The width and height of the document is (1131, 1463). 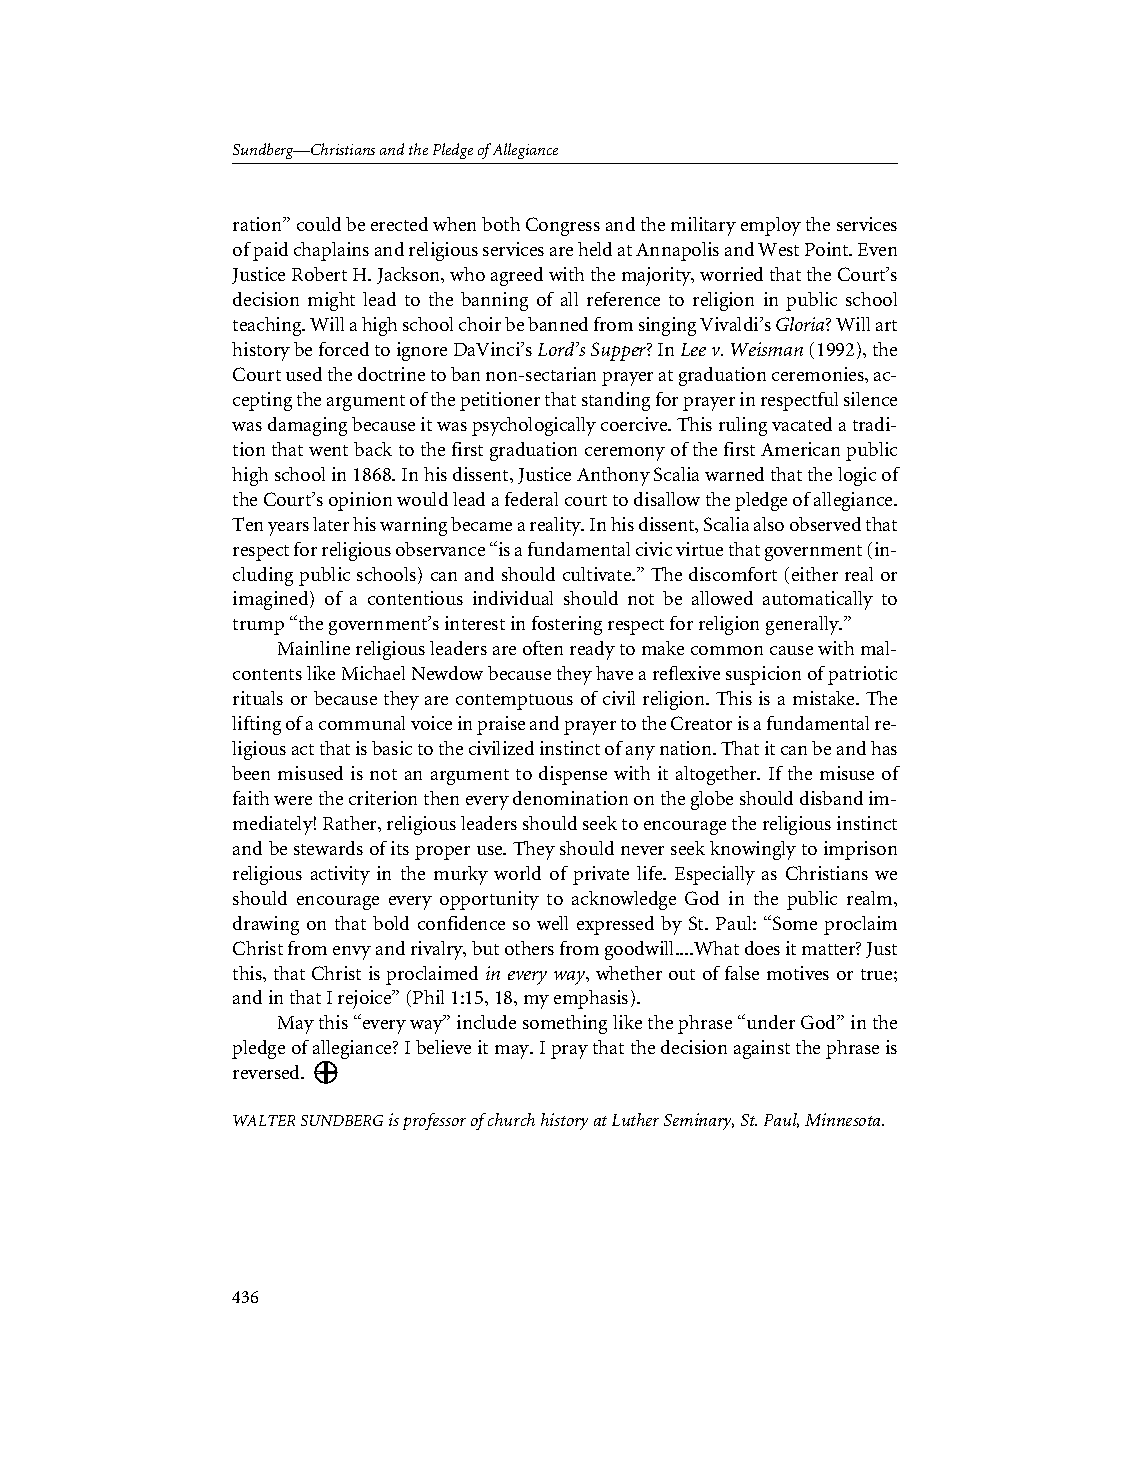 I want to click on were, so click(x=293, y=800).
